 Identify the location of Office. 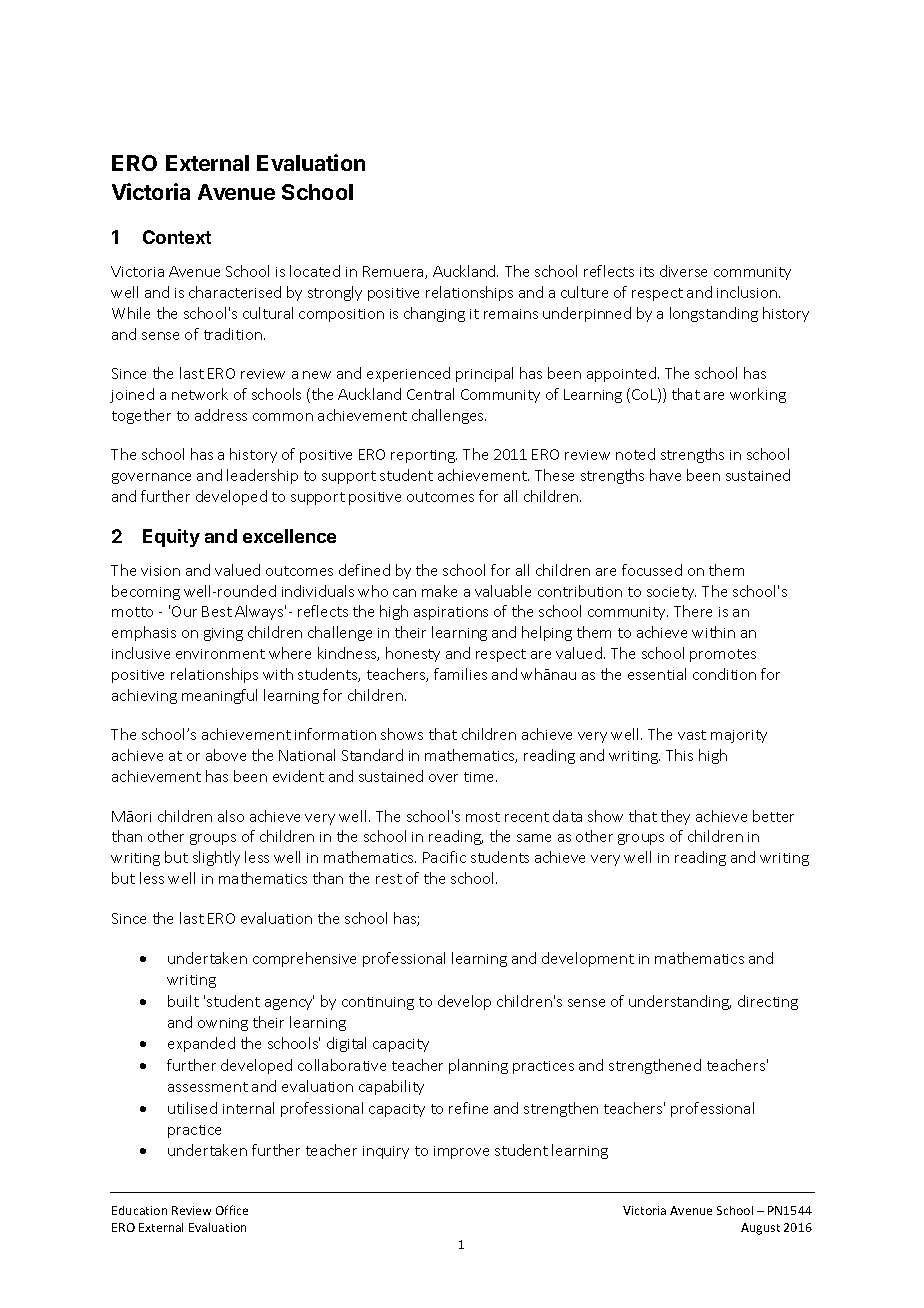
(232, 1210).
